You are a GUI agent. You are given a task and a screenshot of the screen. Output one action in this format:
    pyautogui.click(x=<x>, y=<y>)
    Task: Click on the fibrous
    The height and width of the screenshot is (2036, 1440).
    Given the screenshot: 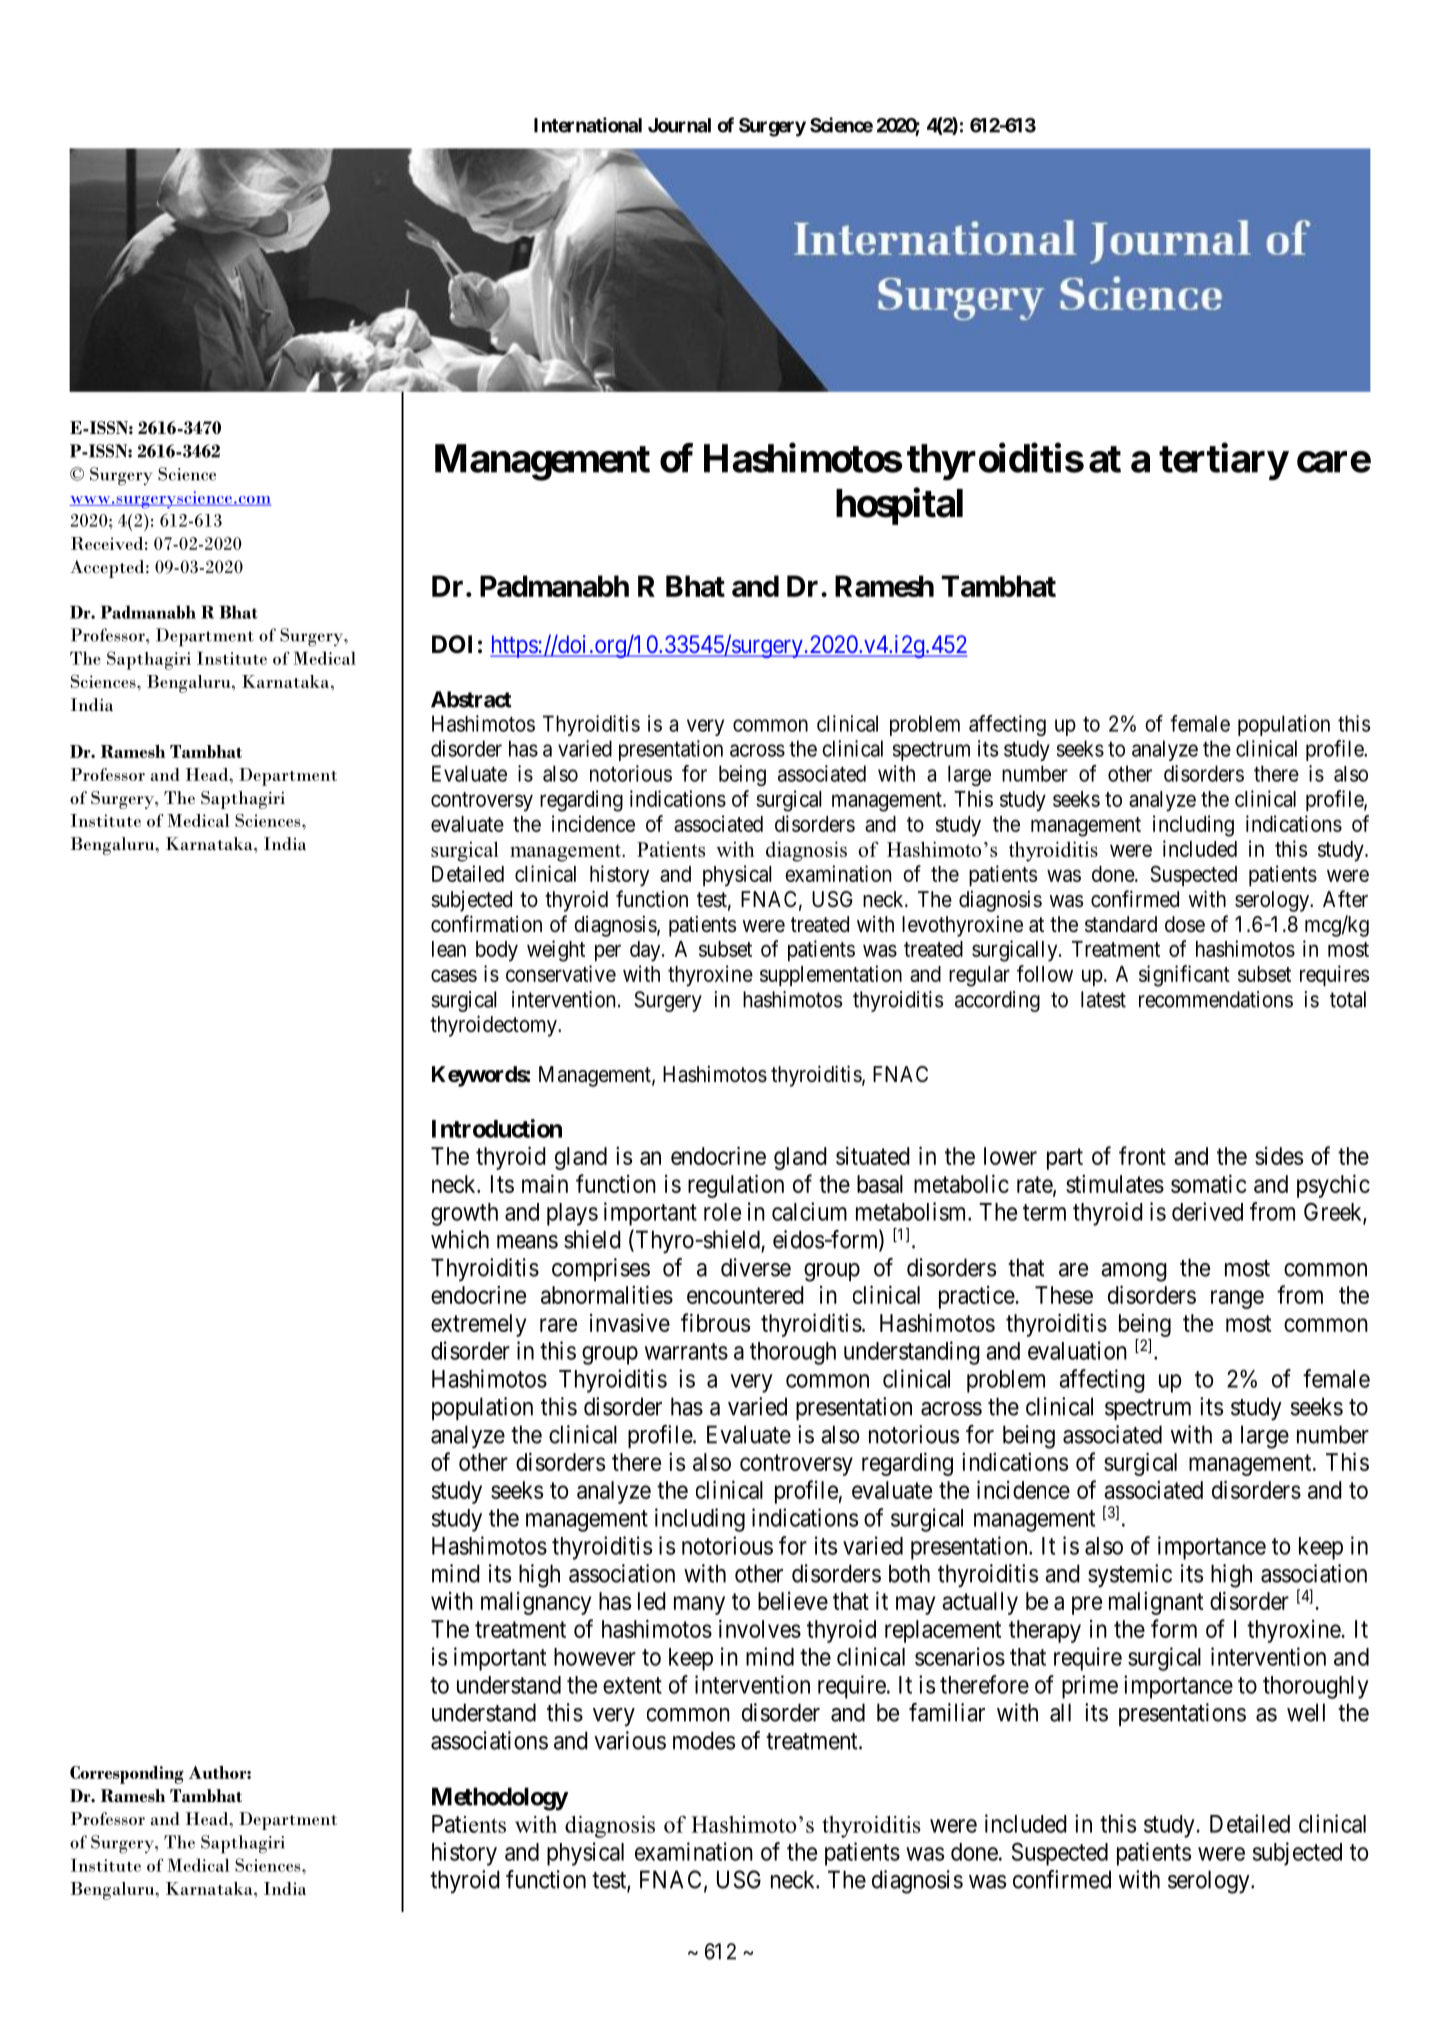 What is the action you would take?
    pyautogui.click(x=715, y=1322)
